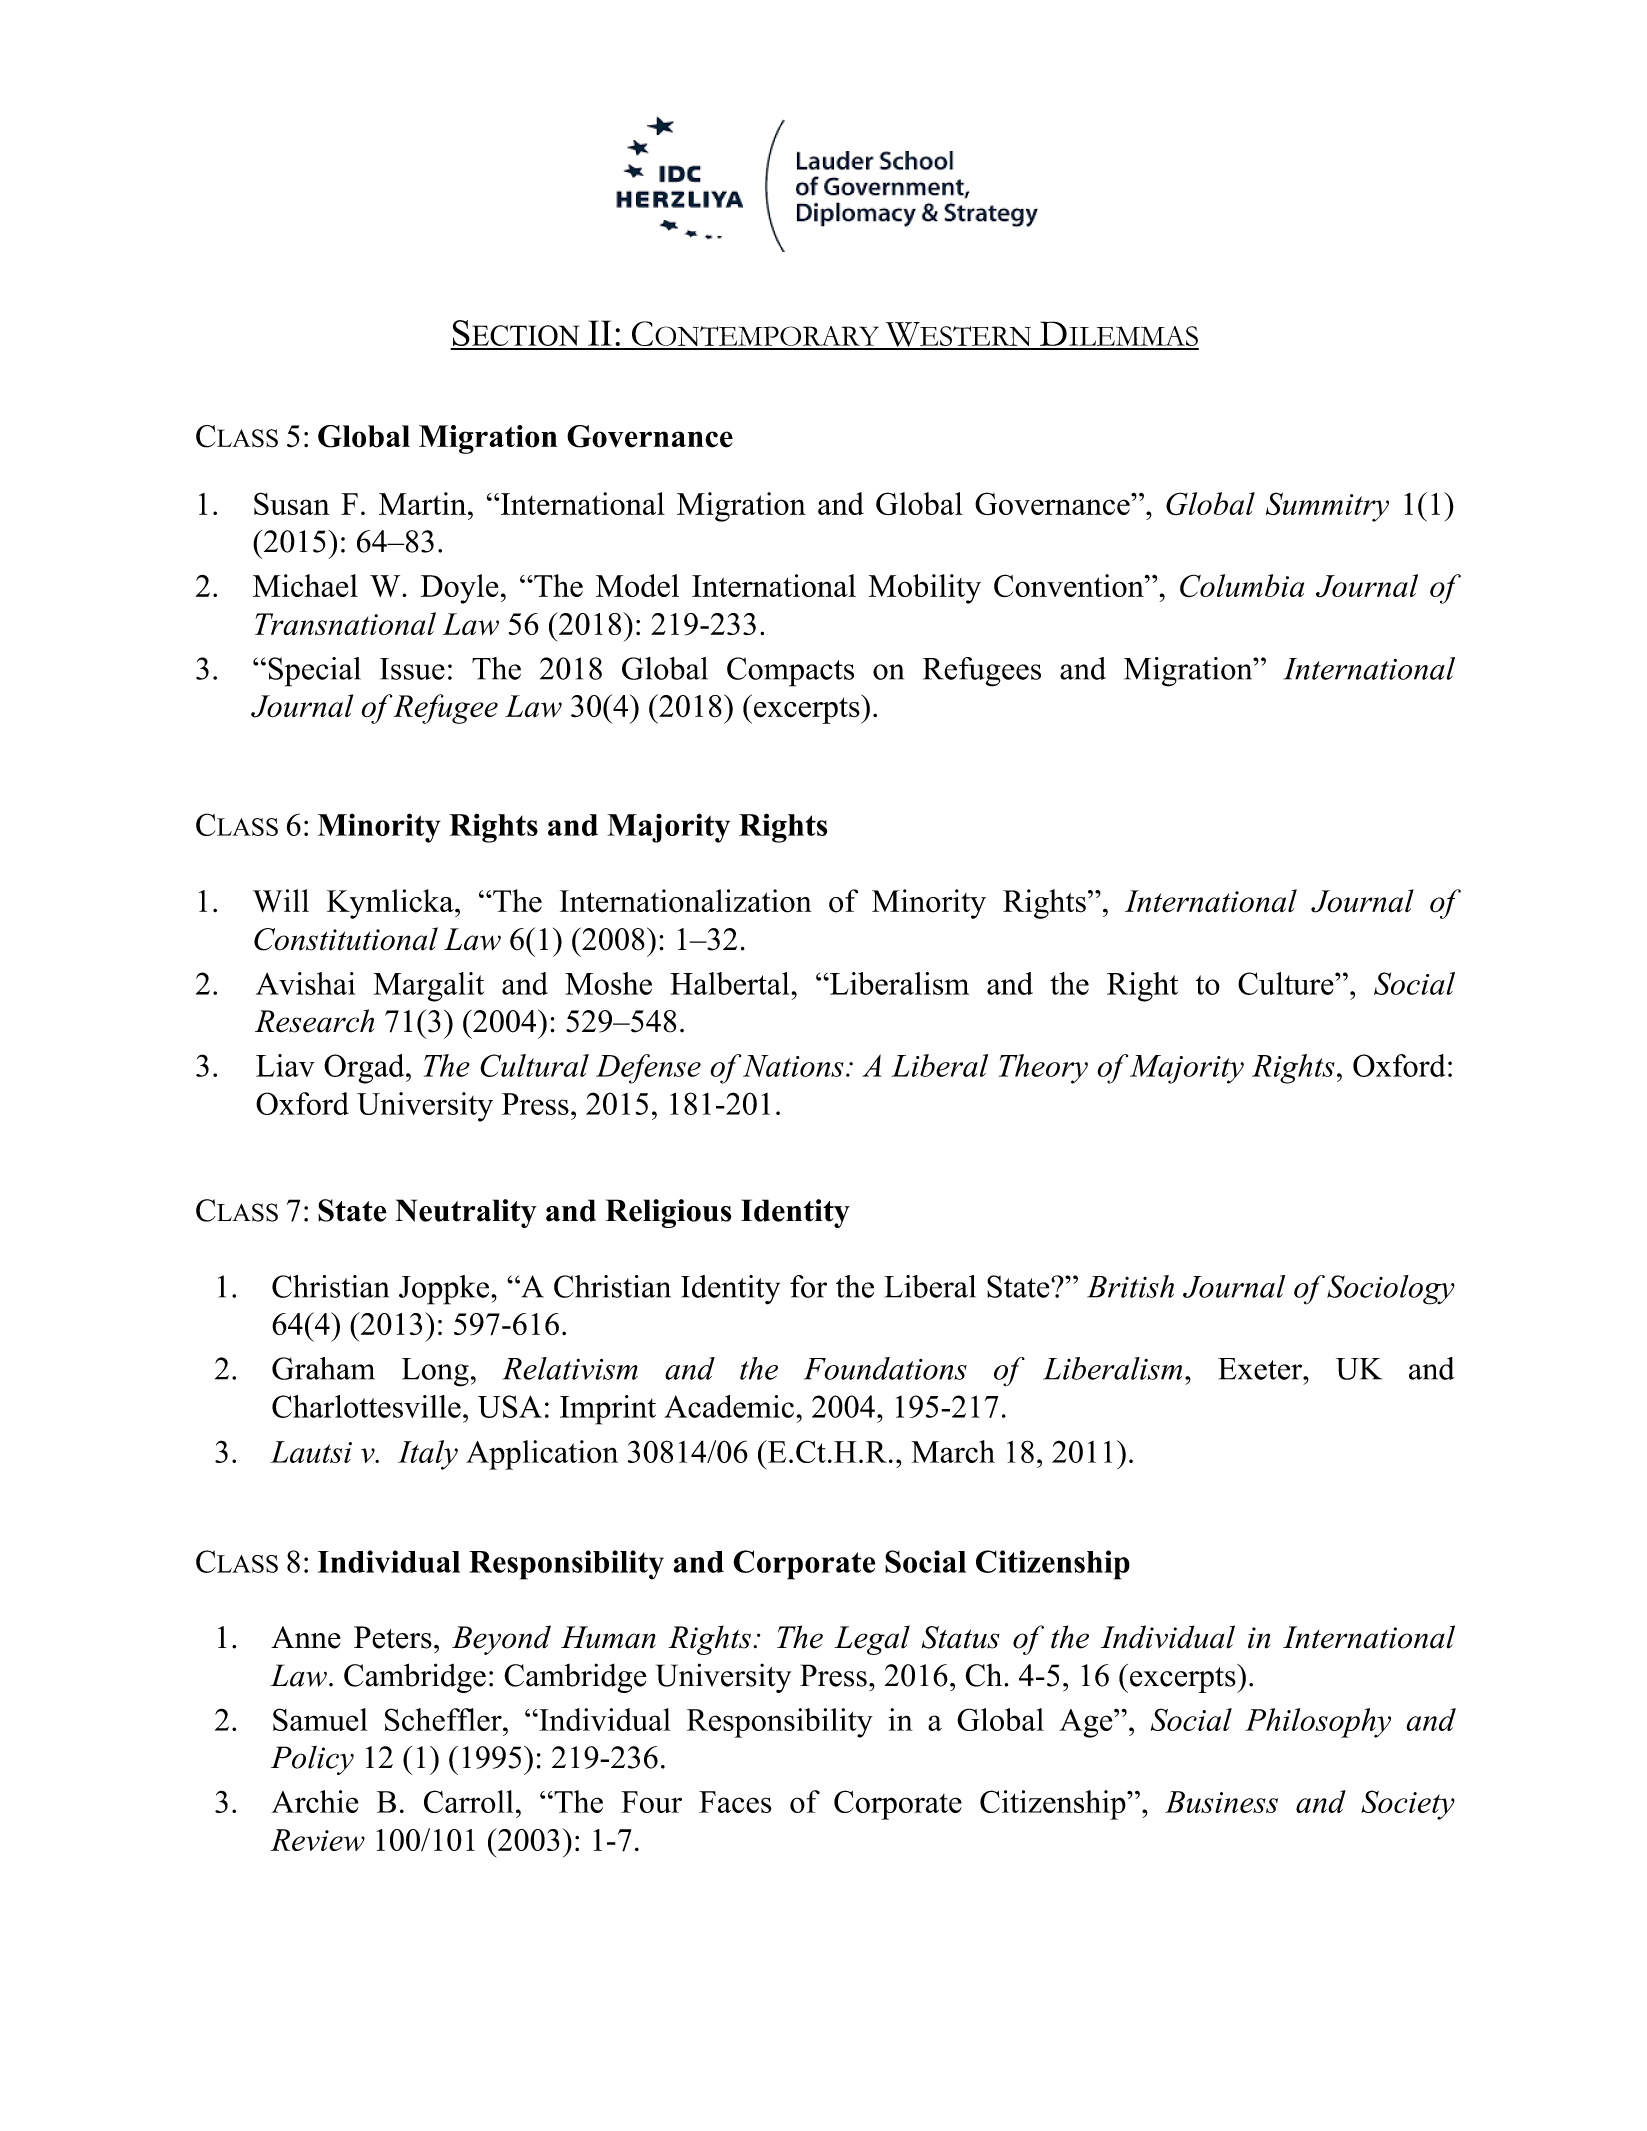  Describe the element at coordinates (953, 1451) in the image. I see `March` at that location.
